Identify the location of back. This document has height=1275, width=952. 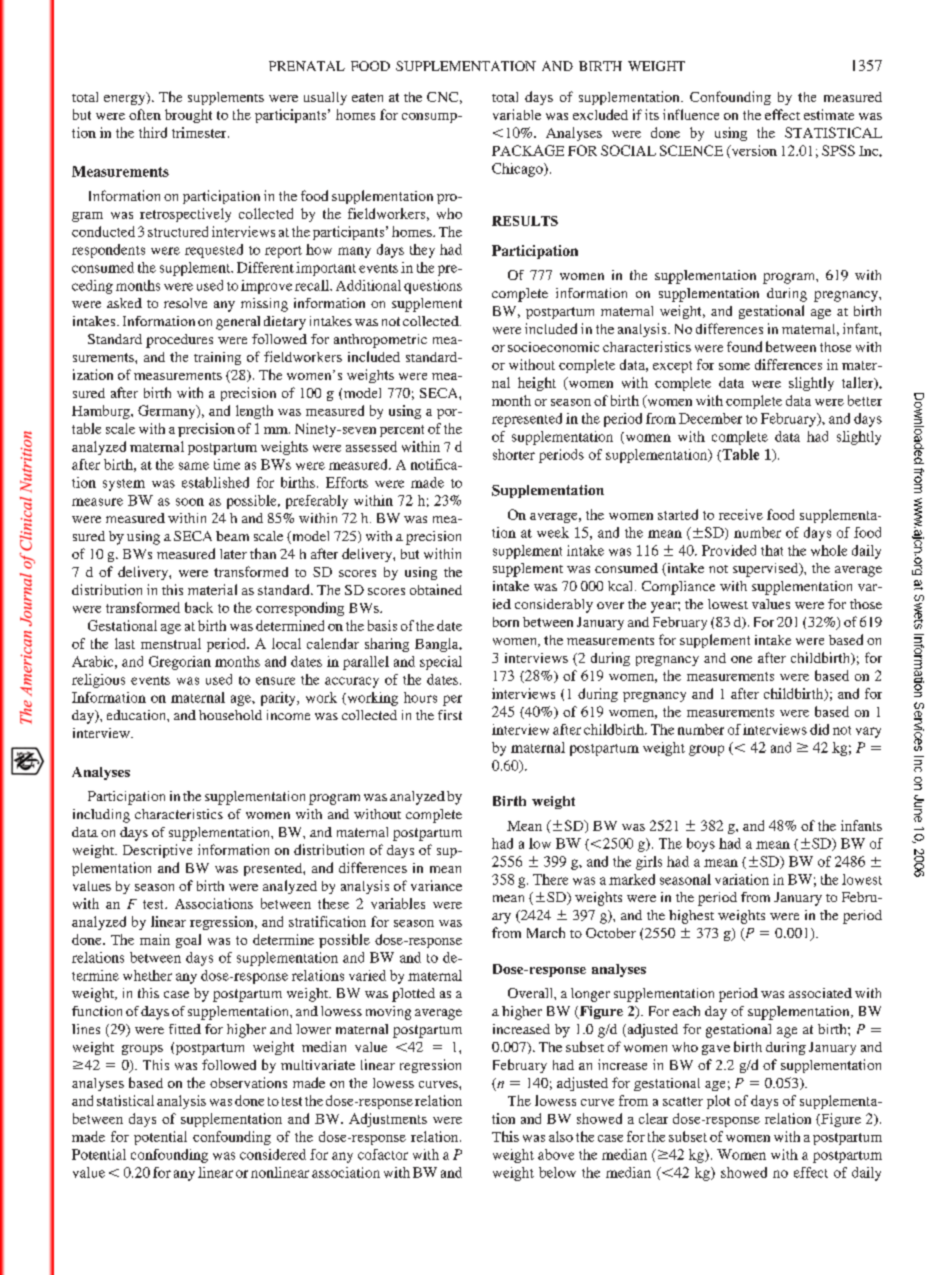
(199, 607).
